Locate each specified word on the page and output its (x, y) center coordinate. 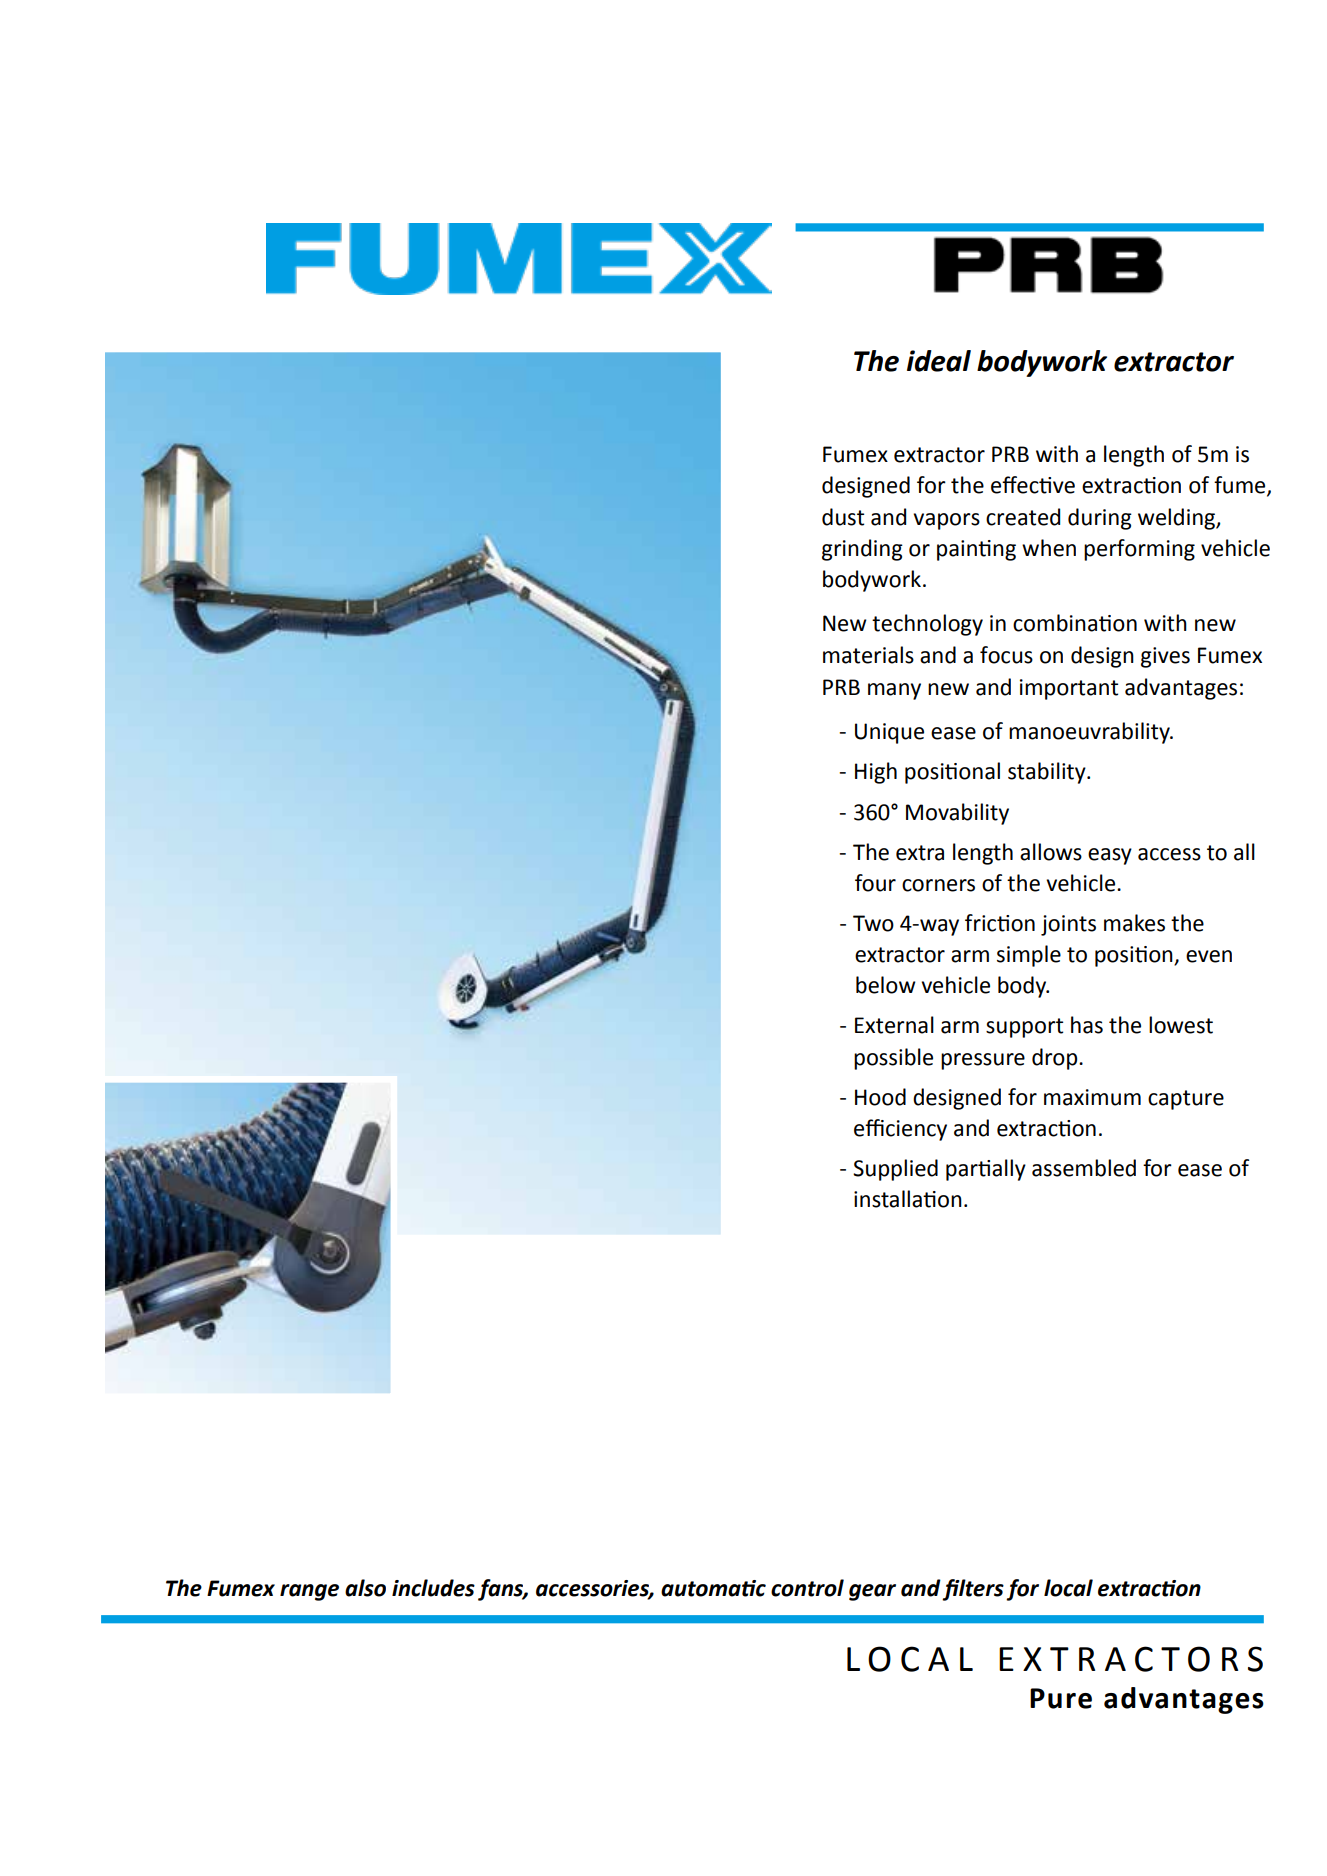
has (1087, 1025)
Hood (880, 1097)
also (365, 1588)
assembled (1084, 1168)
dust (843, 517)
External (894, 1025)
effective (1033, 485)
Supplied (895, 1170)
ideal (939, 361)
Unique (889, 733)
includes (433, 1588)
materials (868, 655)
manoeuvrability (1090, 733)
